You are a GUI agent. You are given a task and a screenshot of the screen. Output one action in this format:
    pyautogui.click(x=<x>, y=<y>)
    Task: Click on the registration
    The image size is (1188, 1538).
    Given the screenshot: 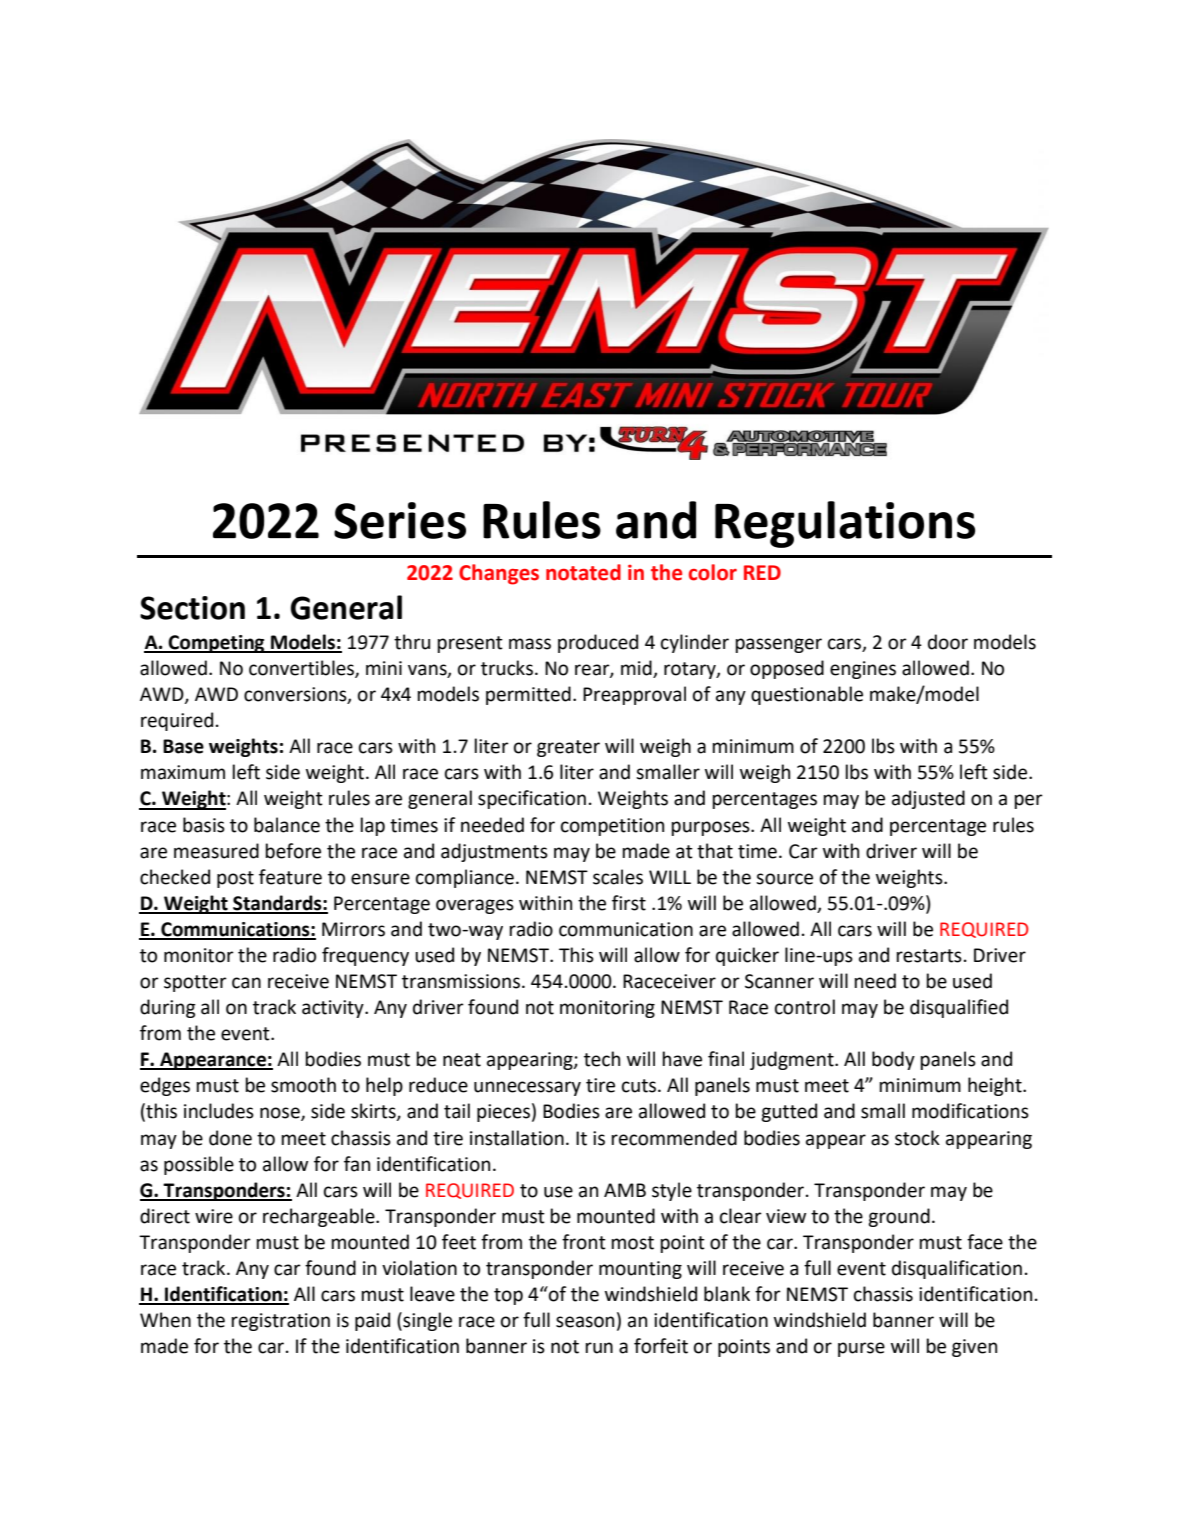 What is the action you would take?
    pyautogui.click(x=280, y=1322)
